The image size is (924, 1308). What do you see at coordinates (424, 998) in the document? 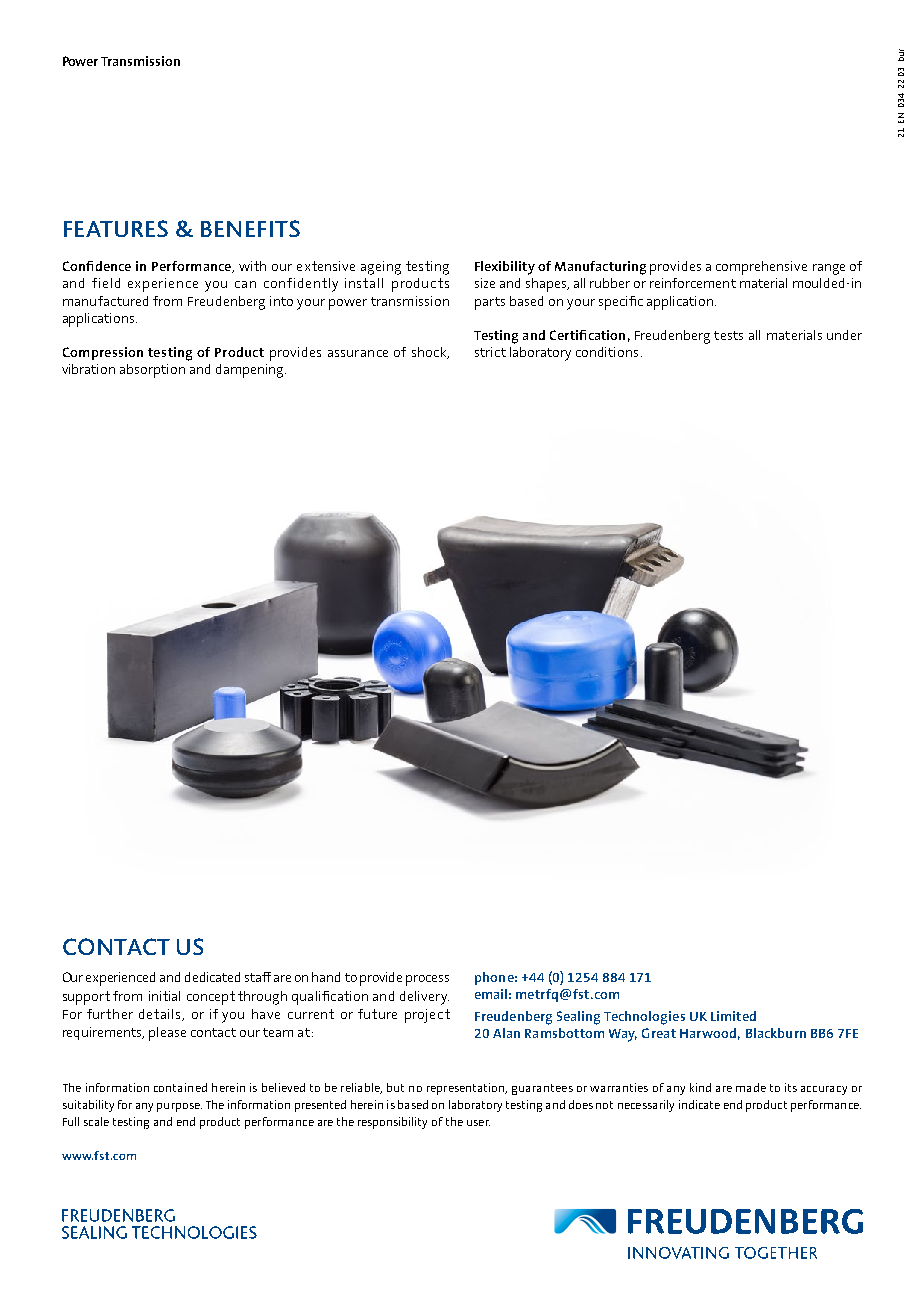
I see `delivery` at bounding box center [424, 998].
